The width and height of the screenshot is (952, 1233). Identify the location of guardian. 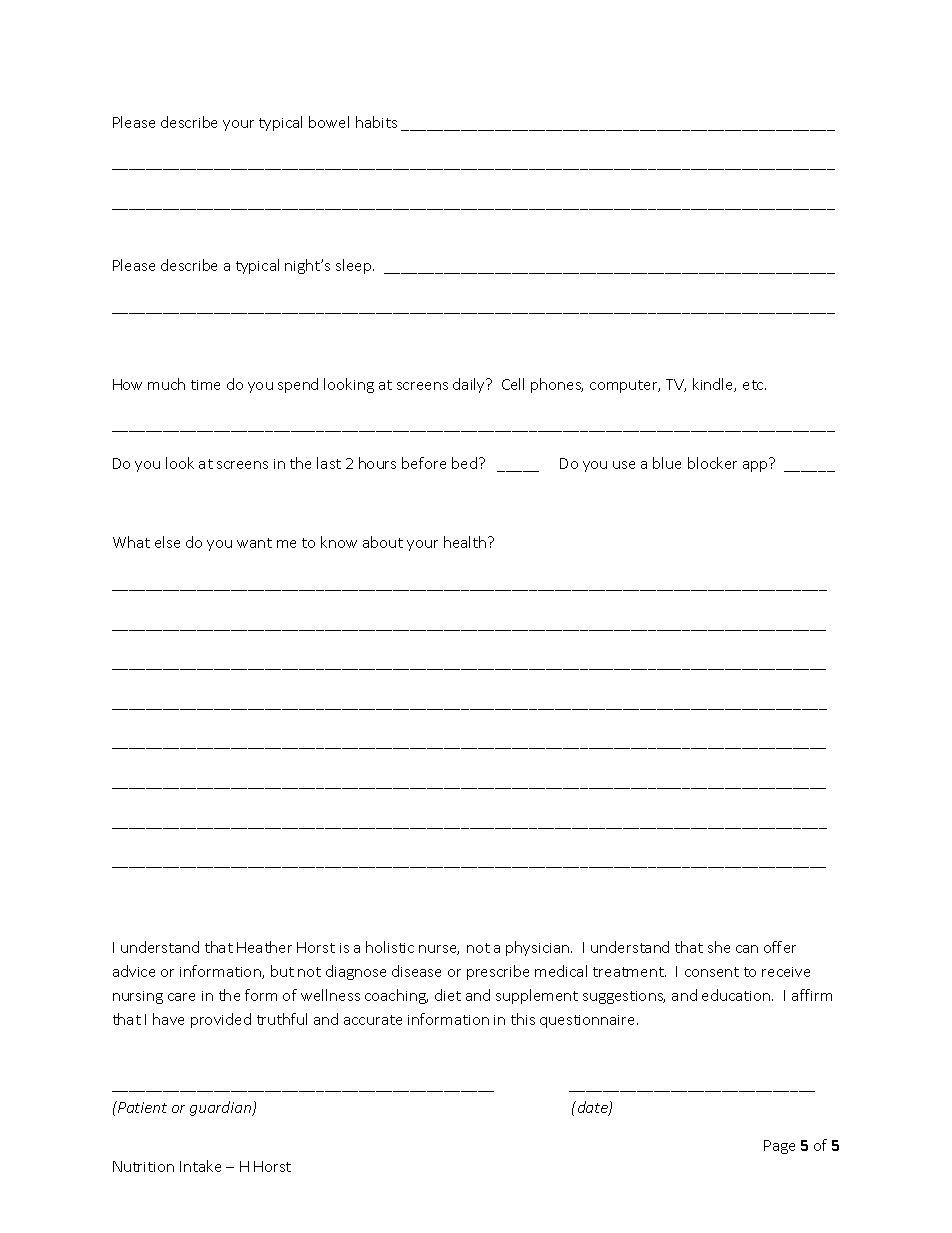
(222, 1108).
